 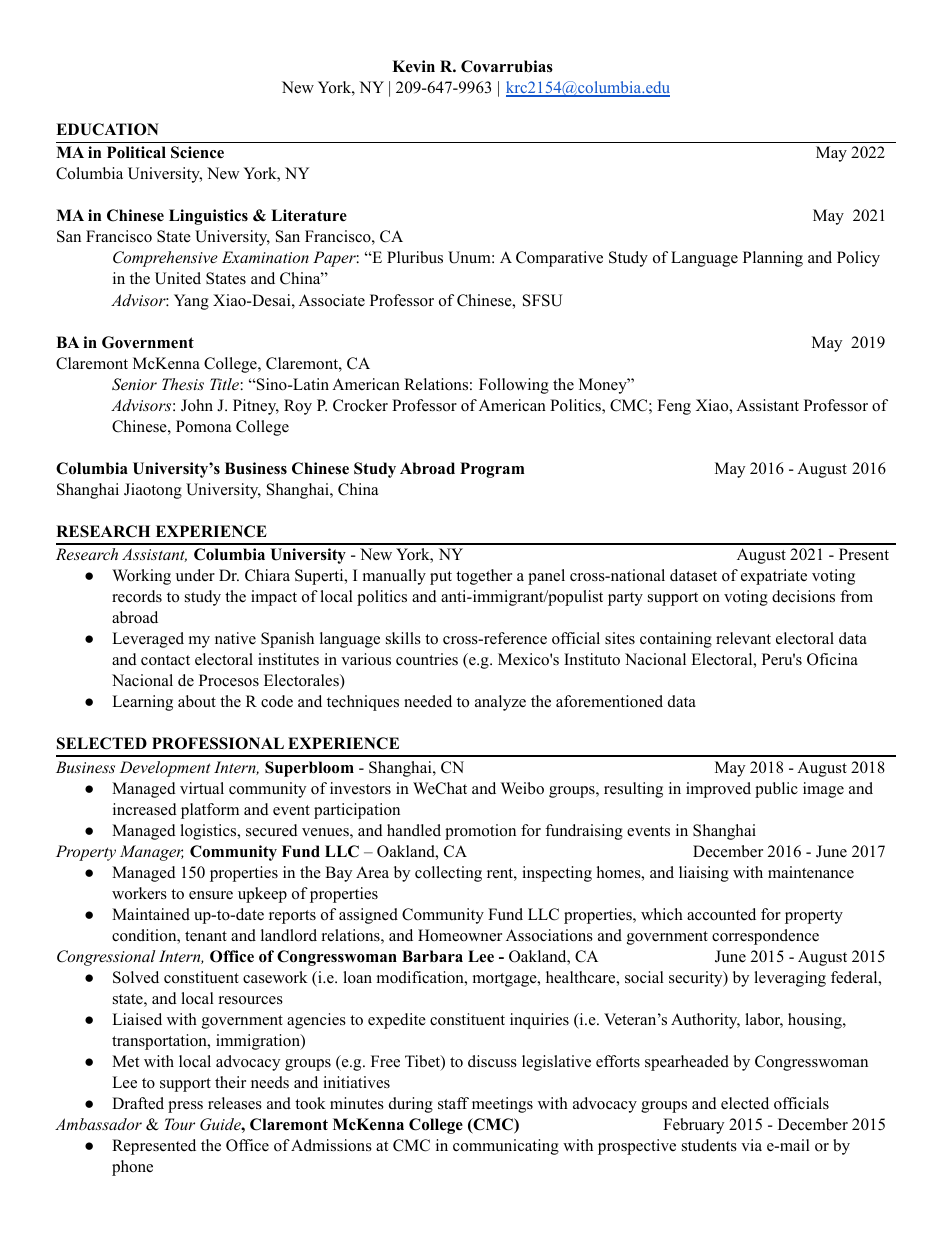 What do you see at coordinates (148, 640) in the screenshot?
I see `Leveraged` at bounding box center [148, 640].
